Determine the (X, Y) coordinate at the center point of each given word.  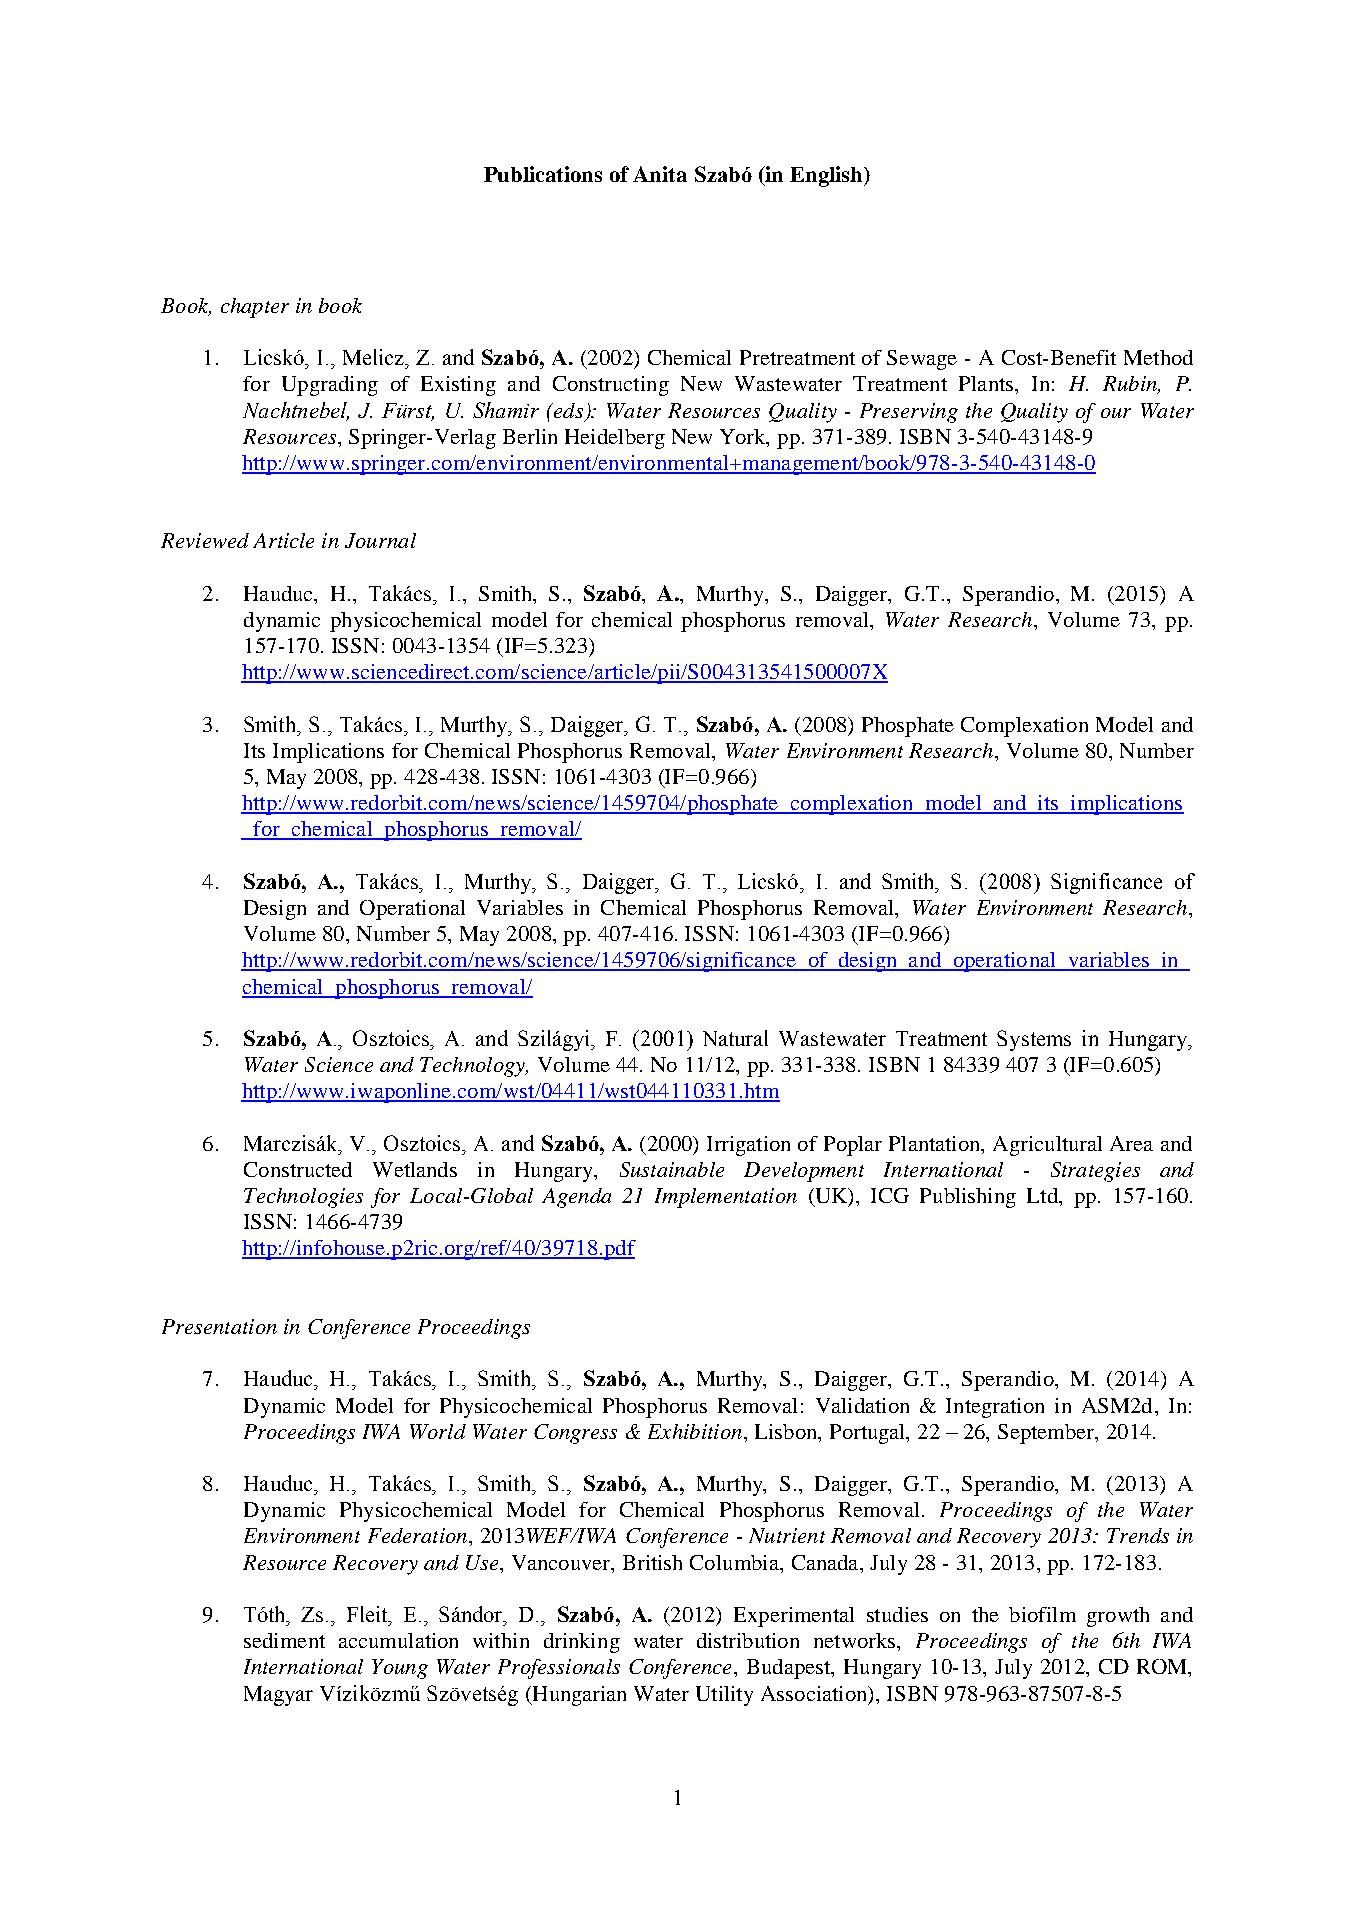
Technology (473, 1067)
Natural (735, 1038)
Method (1158, 357)
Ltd (1043, 1195)
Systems (1034, 1040)
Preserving (909, 413)
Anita (660, 174)
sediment (284, 1640)
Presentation (219, 1326)
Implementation (726, 1198)
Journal (380, 540)
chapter (255, 308)
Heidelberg (615, 439)
